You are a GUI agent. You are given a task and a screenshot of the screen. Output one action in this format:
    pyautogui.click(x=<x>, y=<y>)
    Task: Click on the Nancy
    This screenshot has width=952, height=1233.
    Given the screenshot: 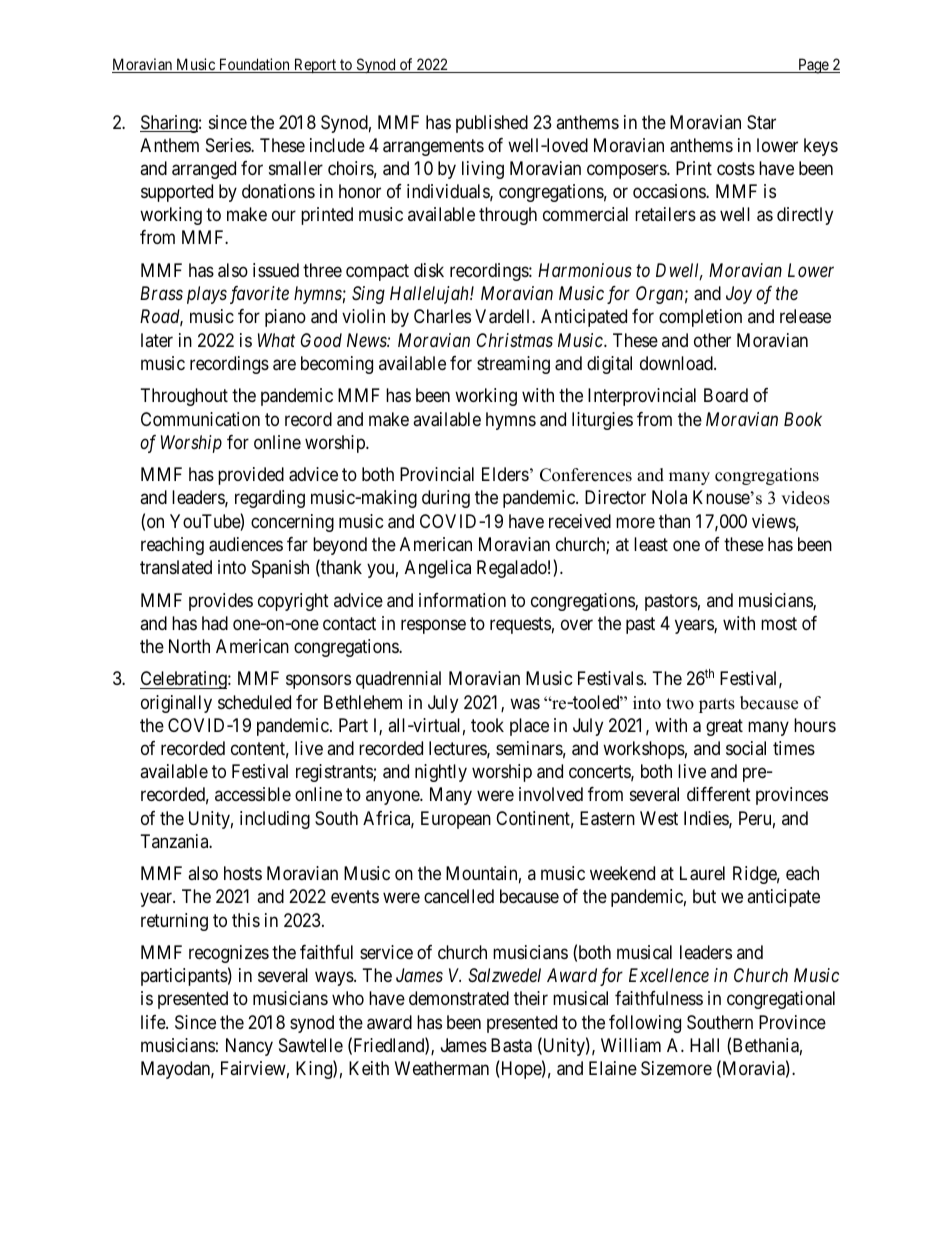 What is the action you would take?
    pyautogui.click(x=249, y=1047)
